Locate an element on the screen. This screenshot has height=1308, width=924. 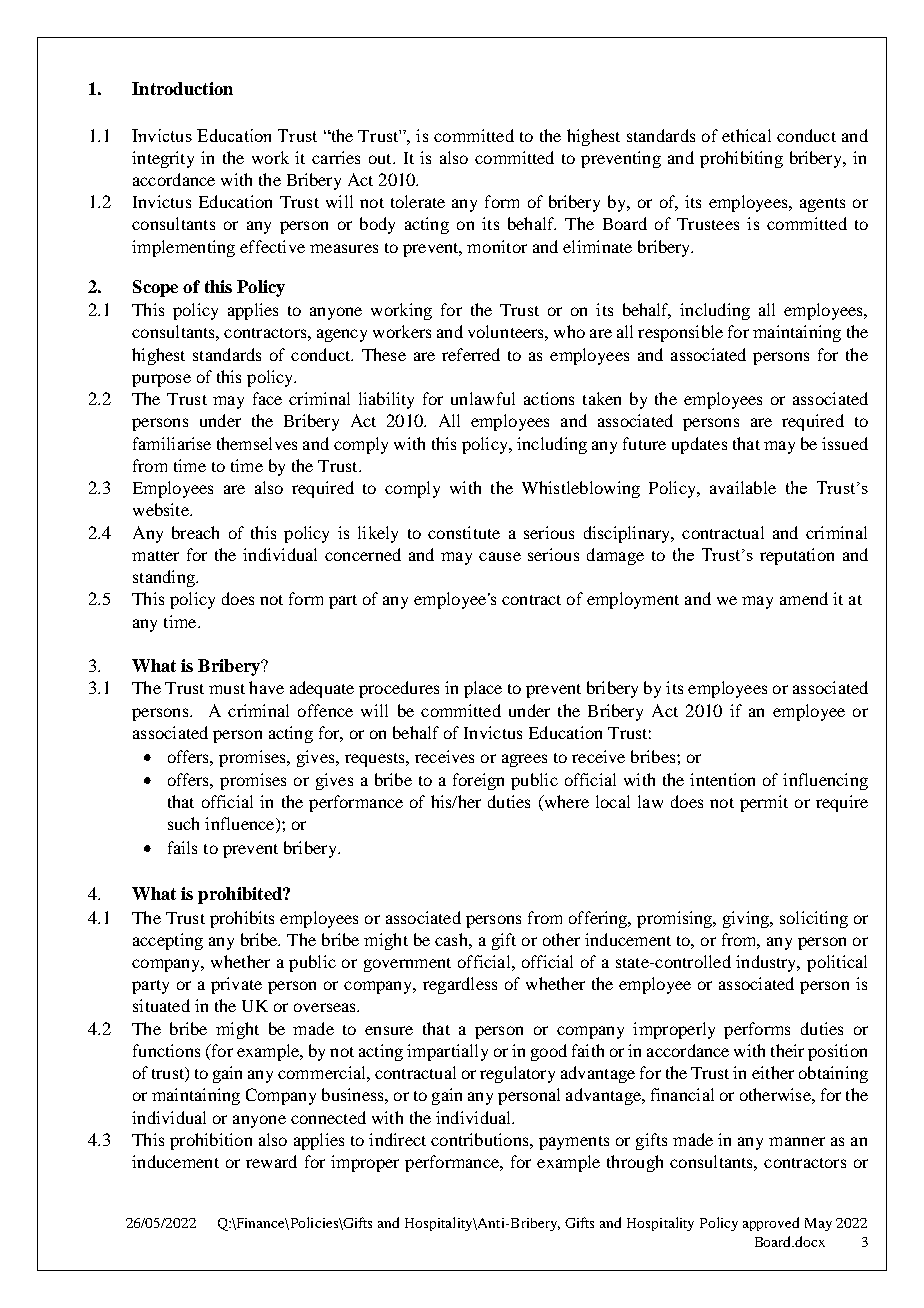
payments is located at coordinates (574, 1143).
